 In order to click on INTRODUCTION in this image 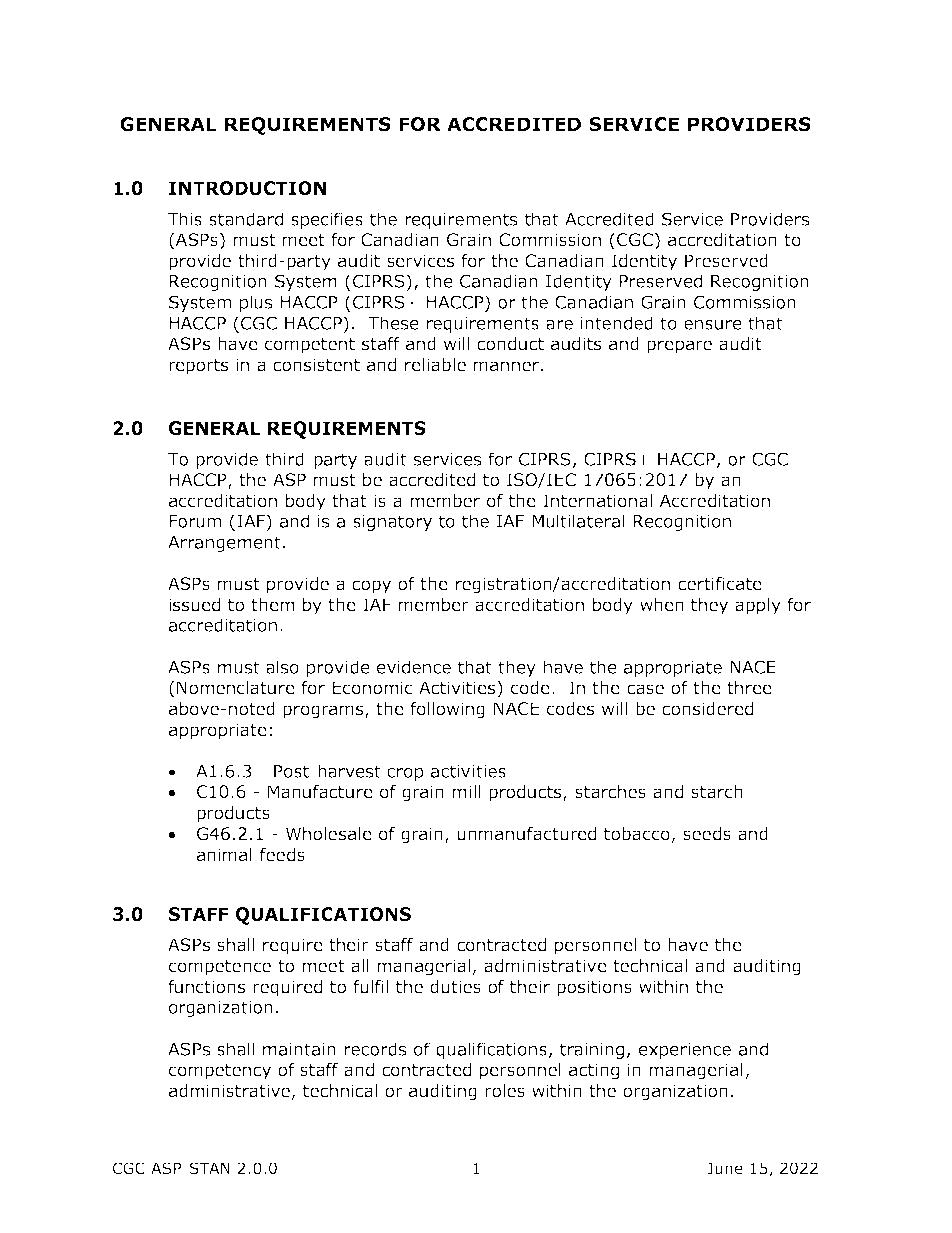, I will do `click(247, 188)`.
